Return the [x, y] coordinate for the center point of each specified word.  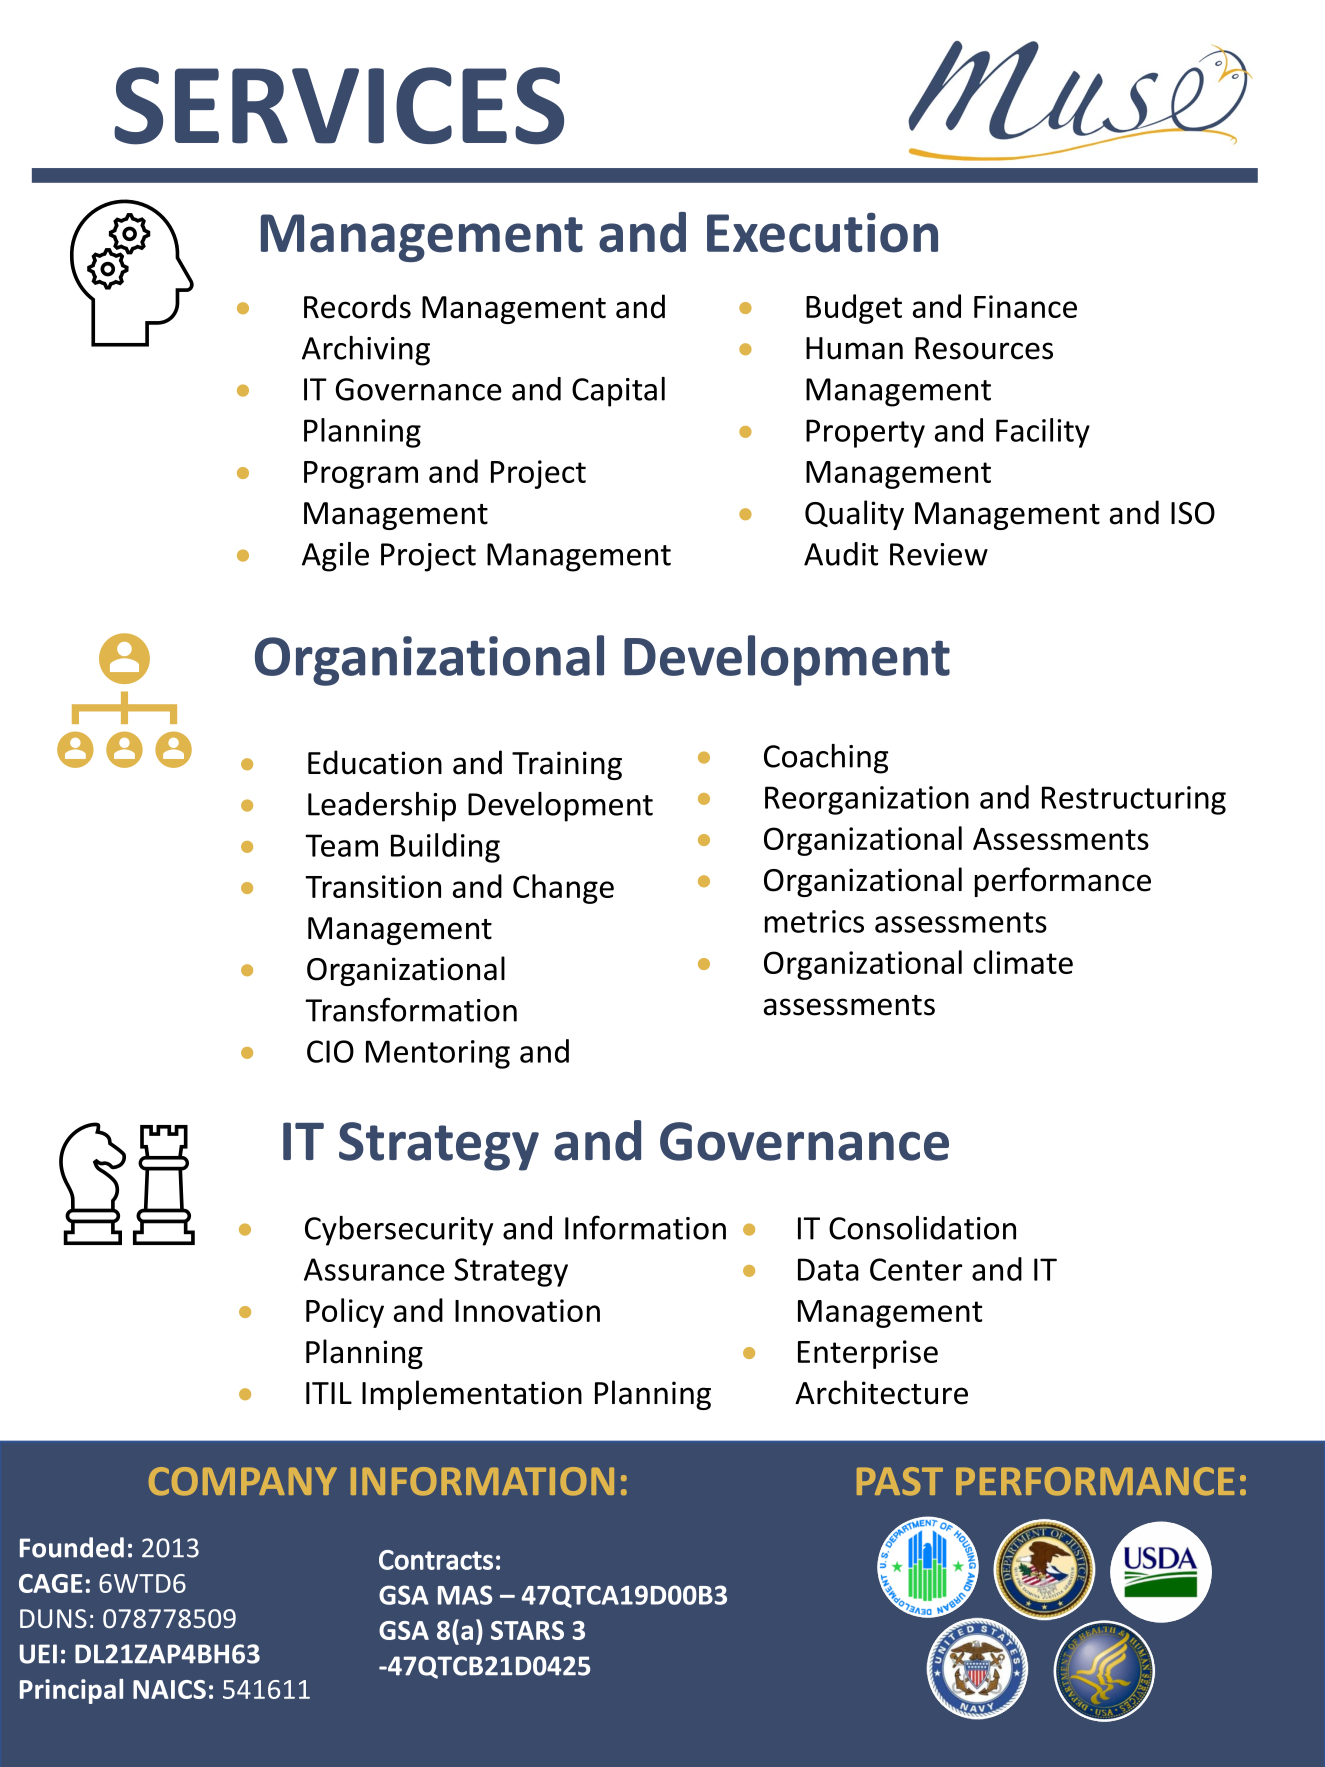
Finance [1025, 306]
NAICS [169, 1689]
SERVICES [339, 106]
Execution [822, 232]
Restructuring [1134, 800]
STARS [527, 1630]
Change [563, 889]
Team [341, 845]
